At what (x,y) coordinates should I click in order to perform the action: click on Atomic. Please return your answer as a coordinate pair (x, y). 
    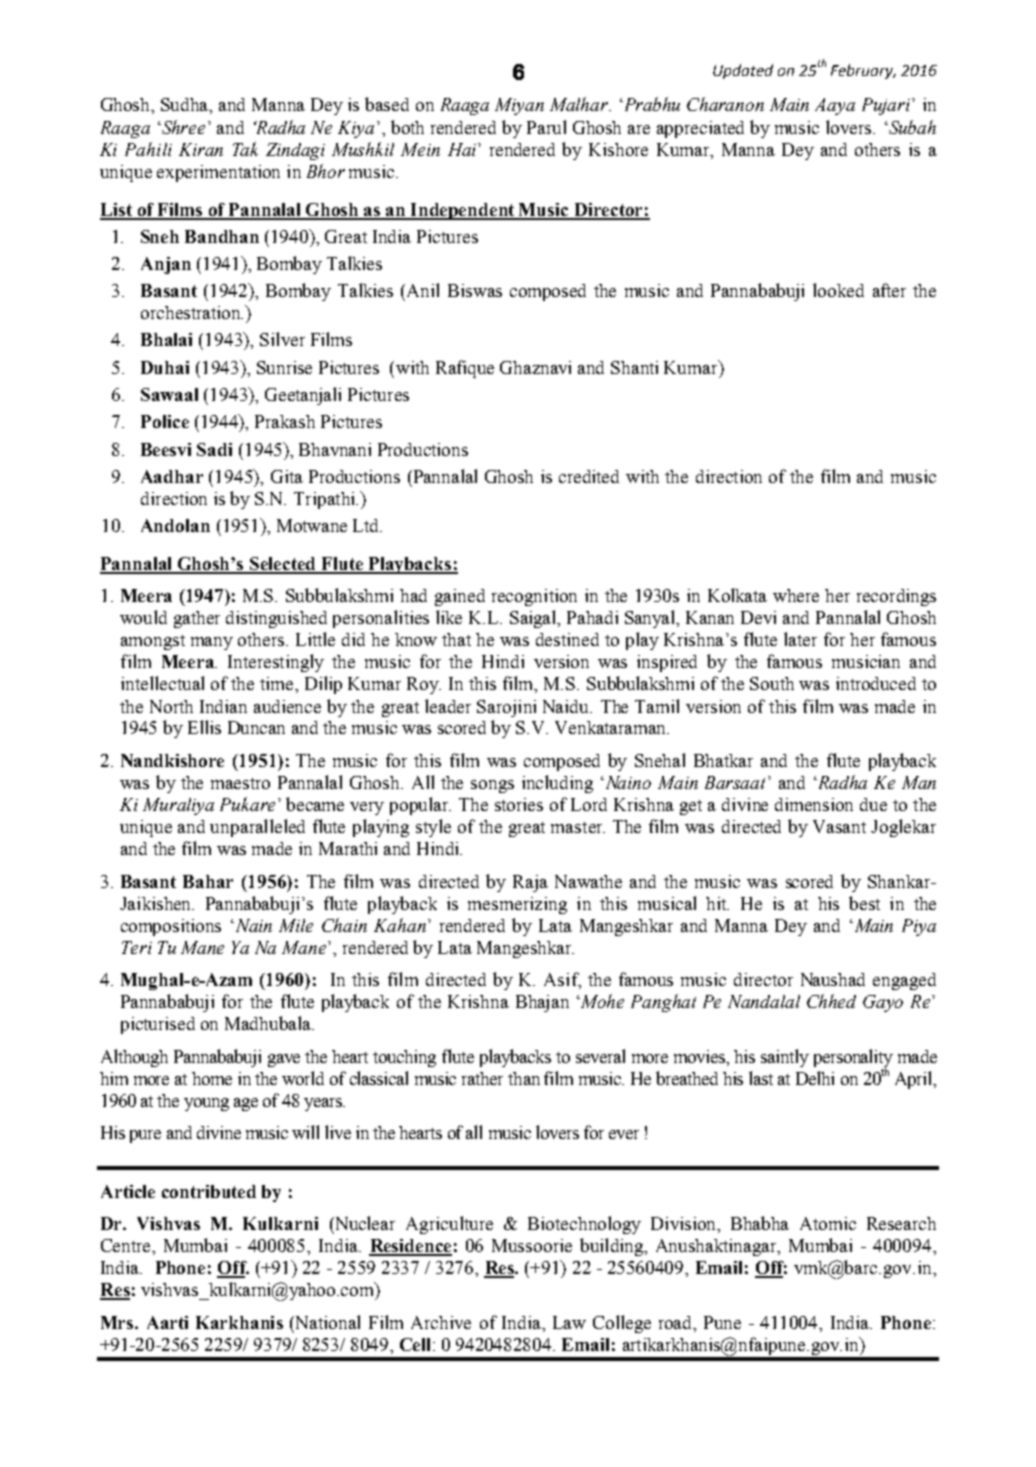
    Looking at the image, I should click on (828, 1223).
